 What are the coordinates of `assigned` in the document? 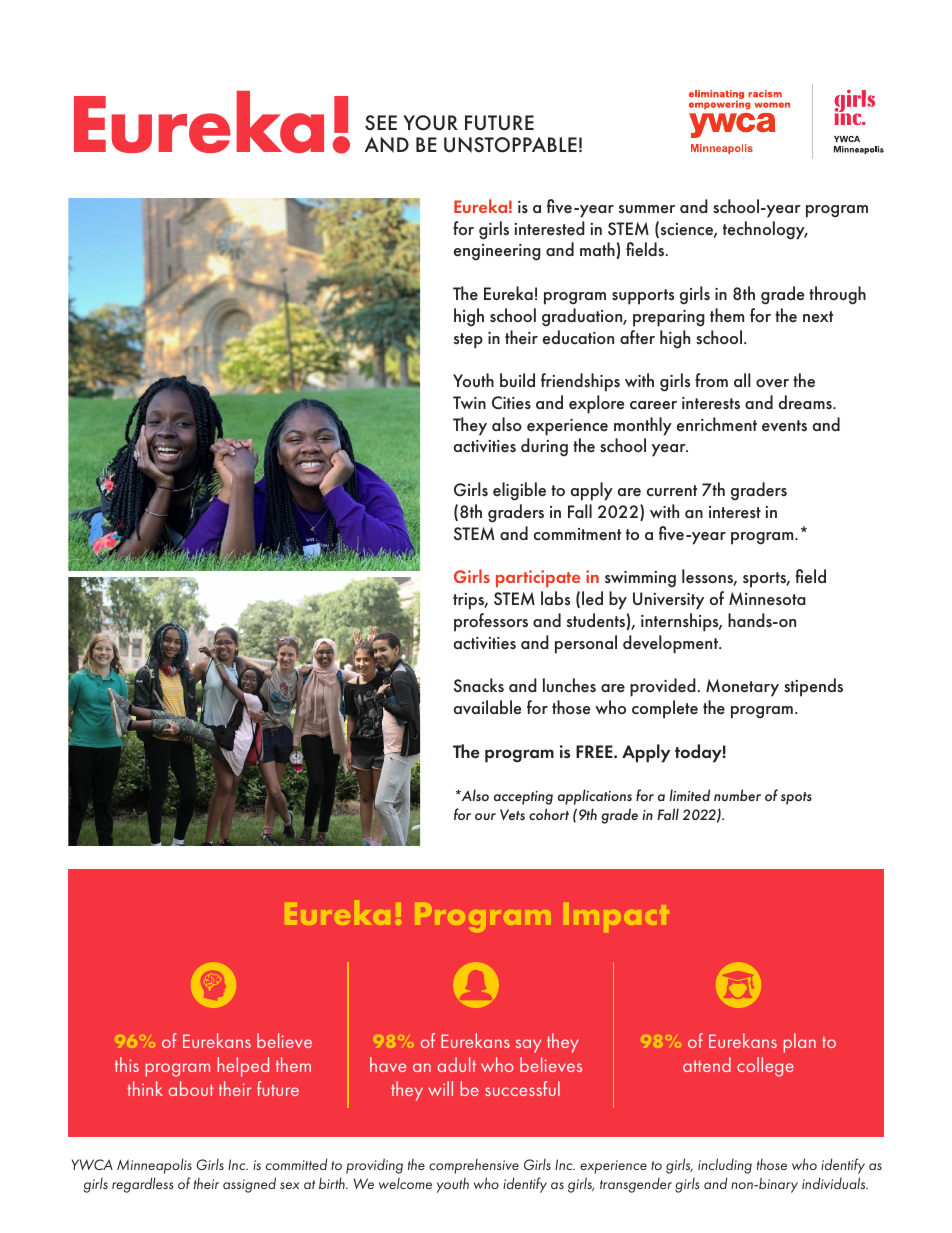 It's located at (249, 1185).
